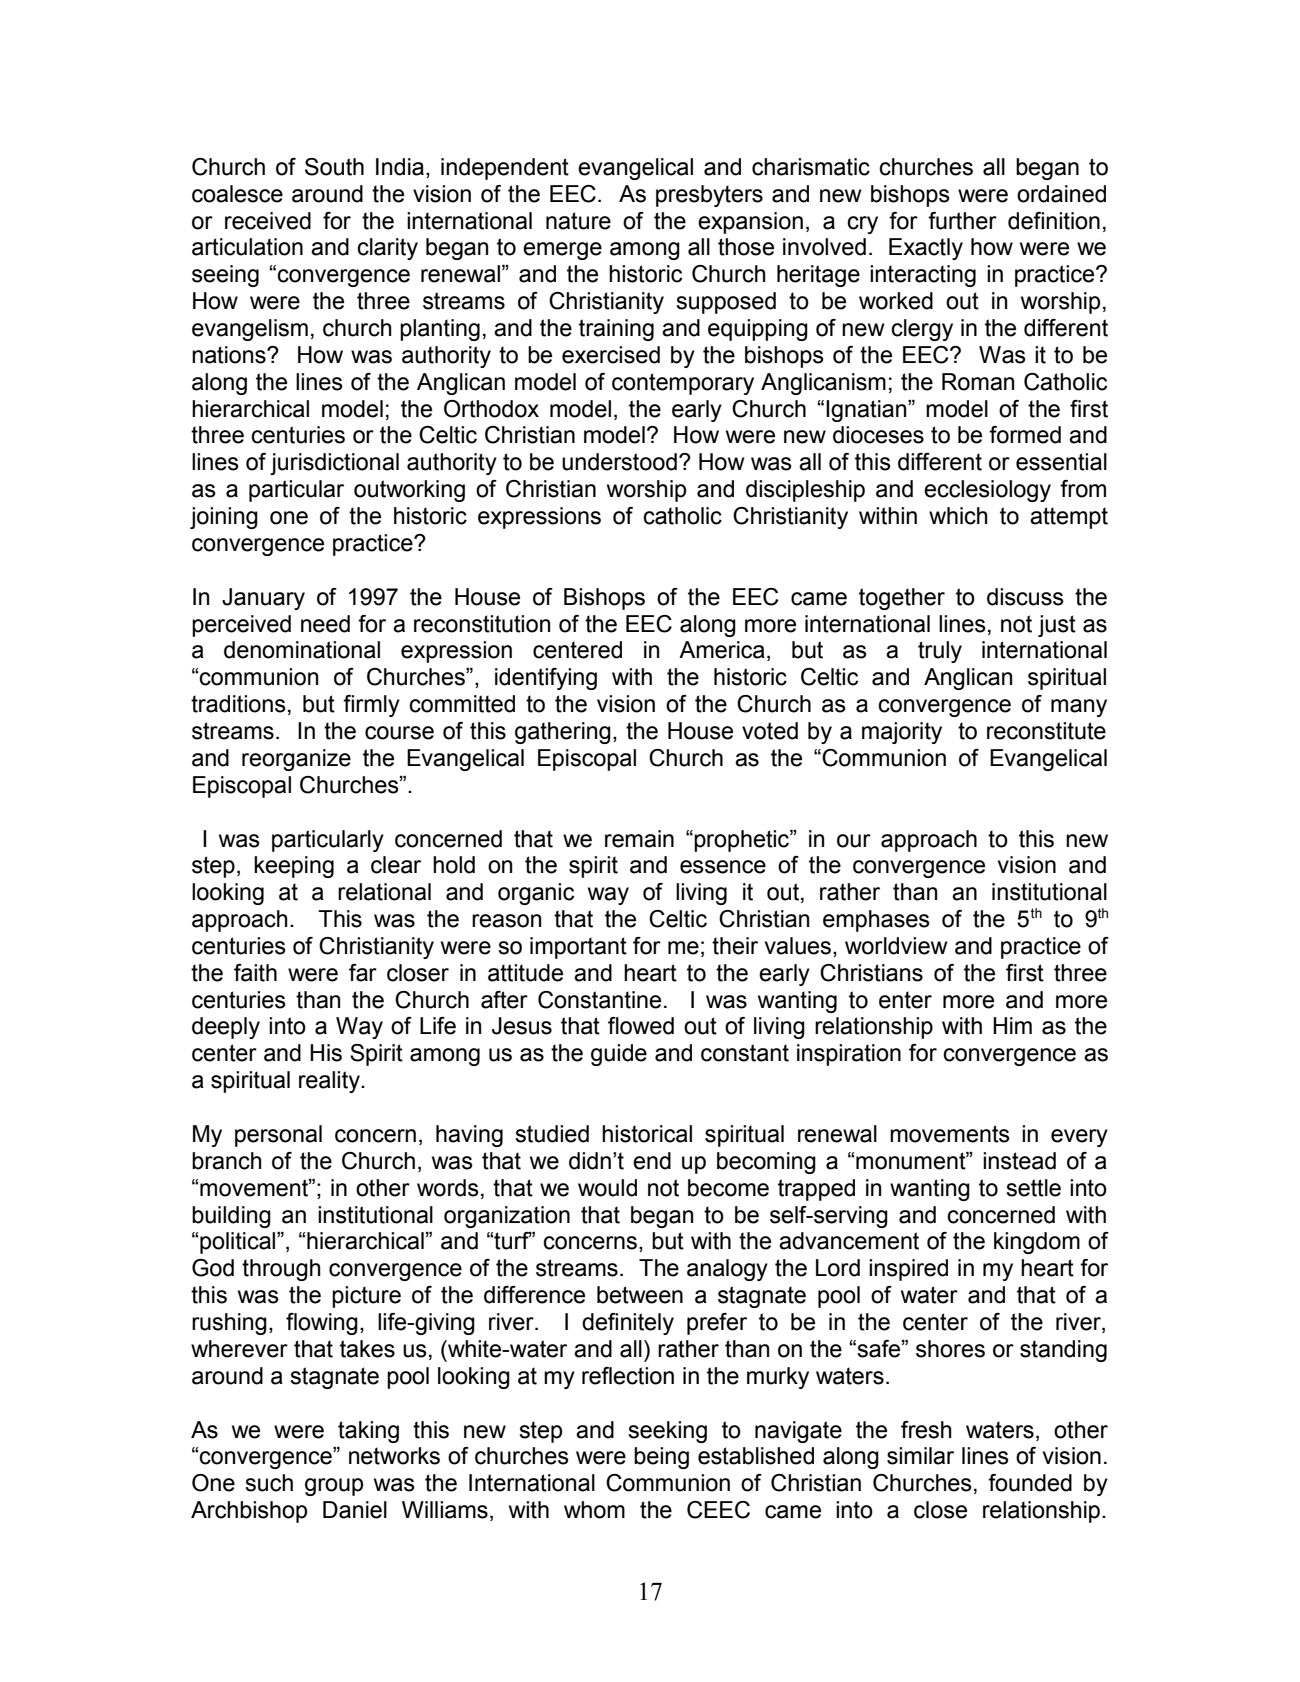  Describe the element at coordinates (578, 221) in the document. I see `nature` at that location.
